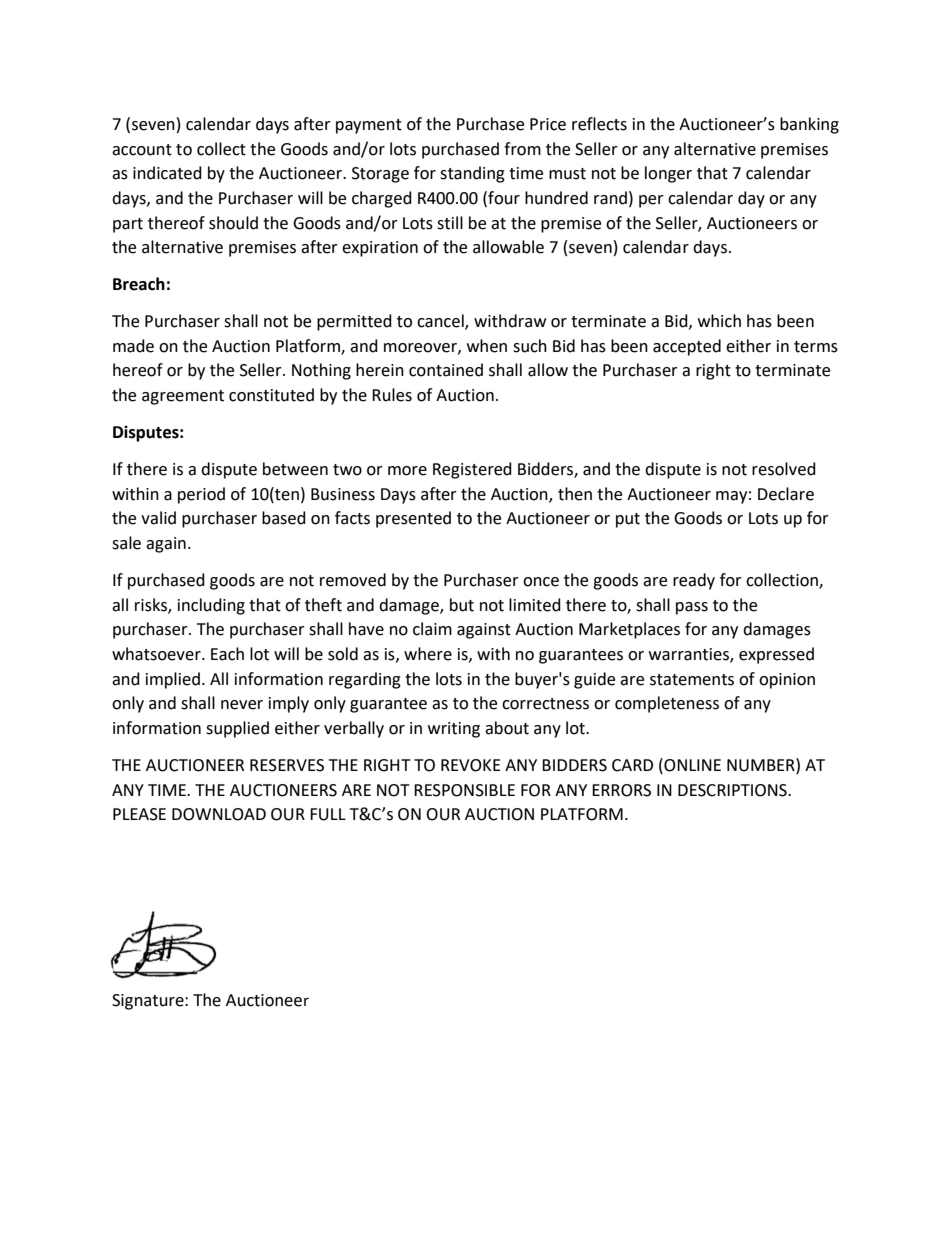 Image resolution: width=952 pixels, height=1233 pixels. Describe the element at coordinates (211, 606) in the page. I see `including` at that location.
